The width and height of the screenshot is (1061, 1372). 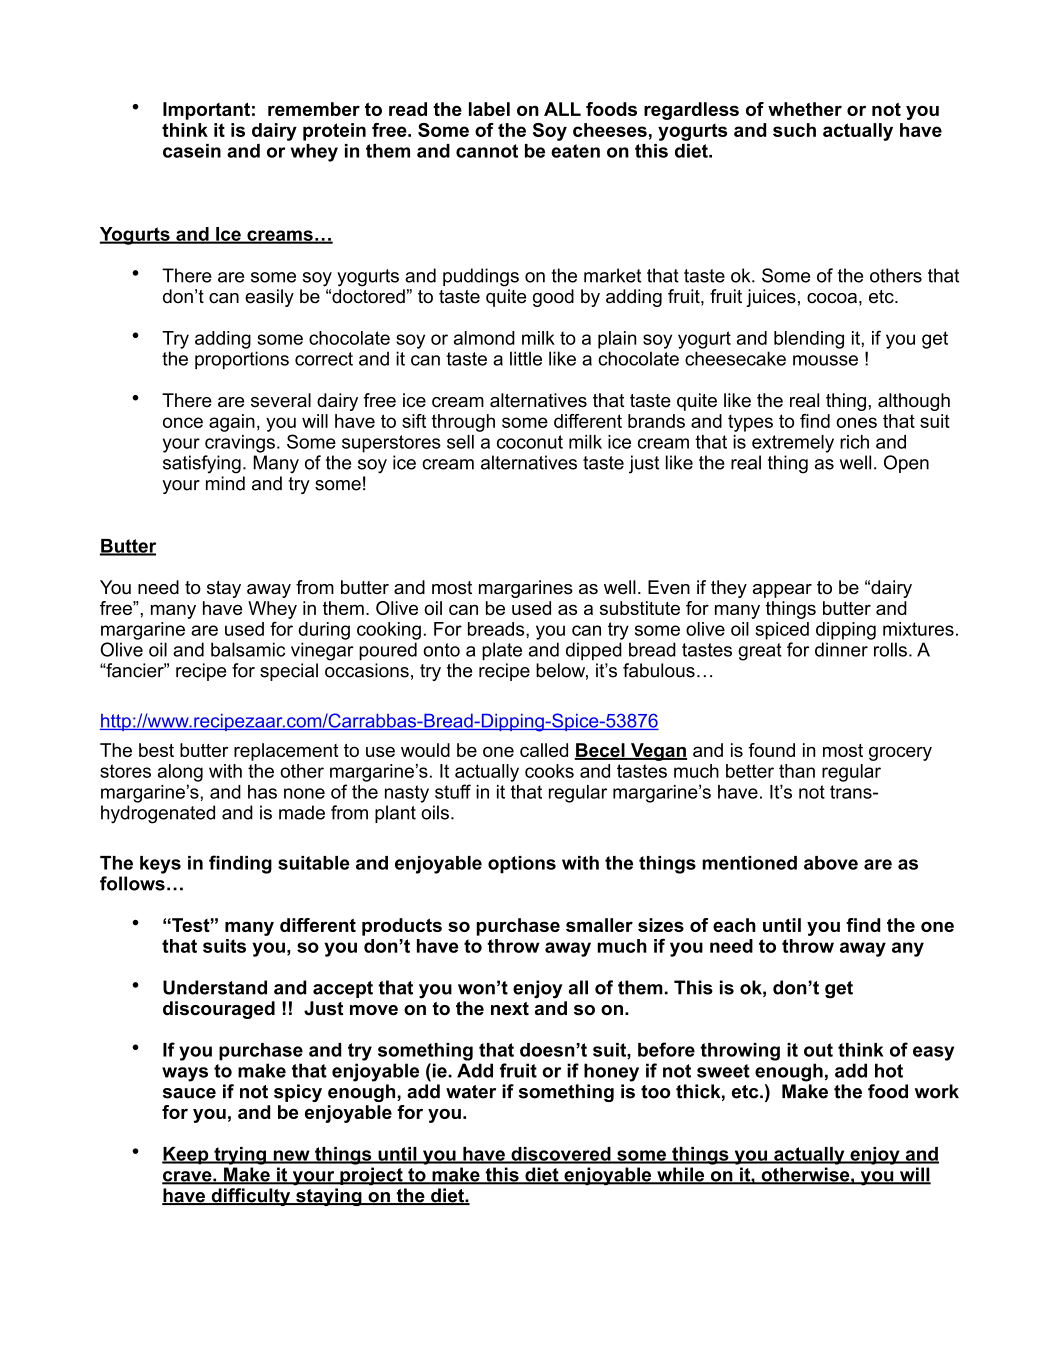 I want to click on above, so click(x=831, y=863).
